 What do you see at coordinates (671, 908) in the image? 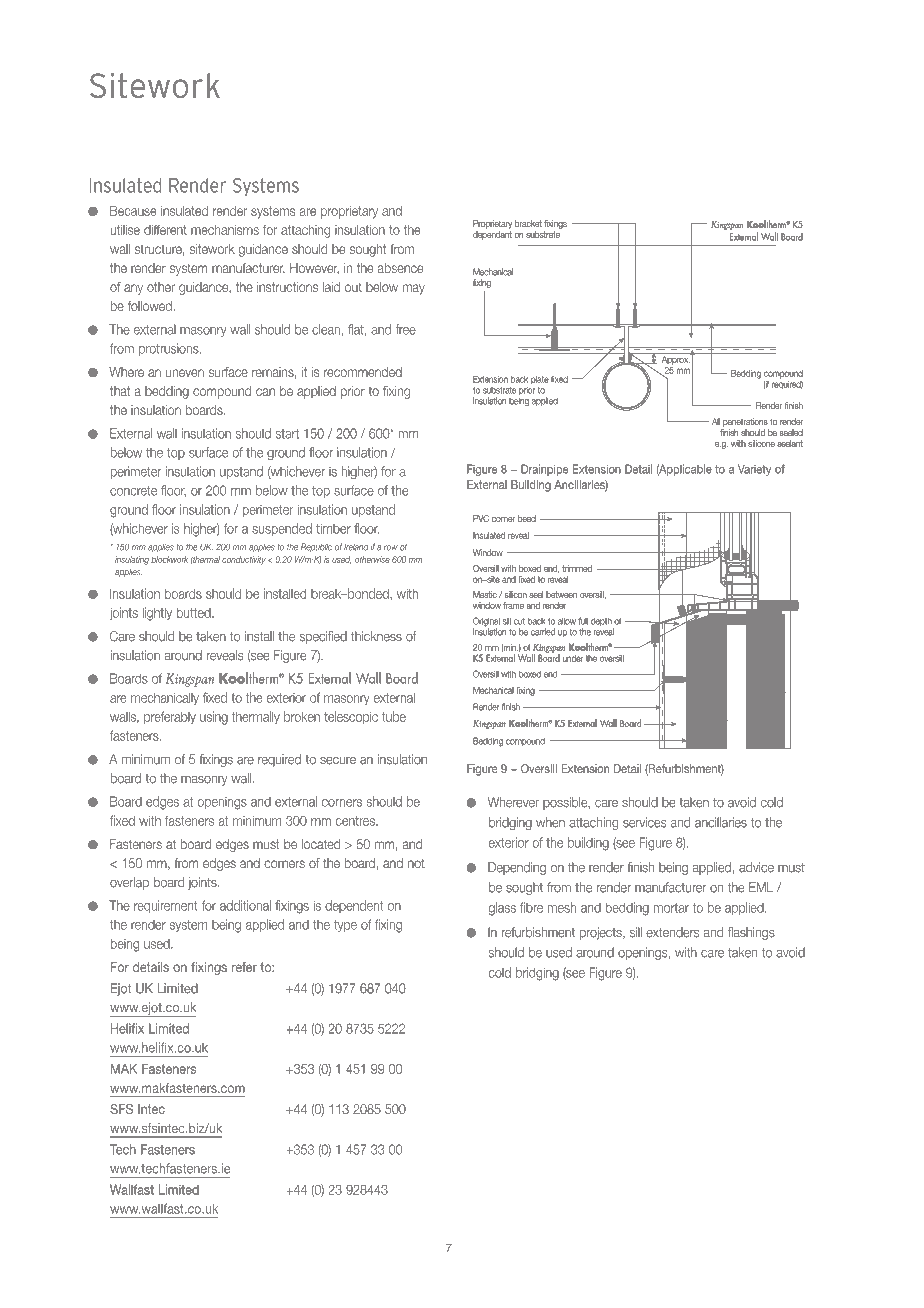
I see `mortar` at bounding box center [671, 908].
